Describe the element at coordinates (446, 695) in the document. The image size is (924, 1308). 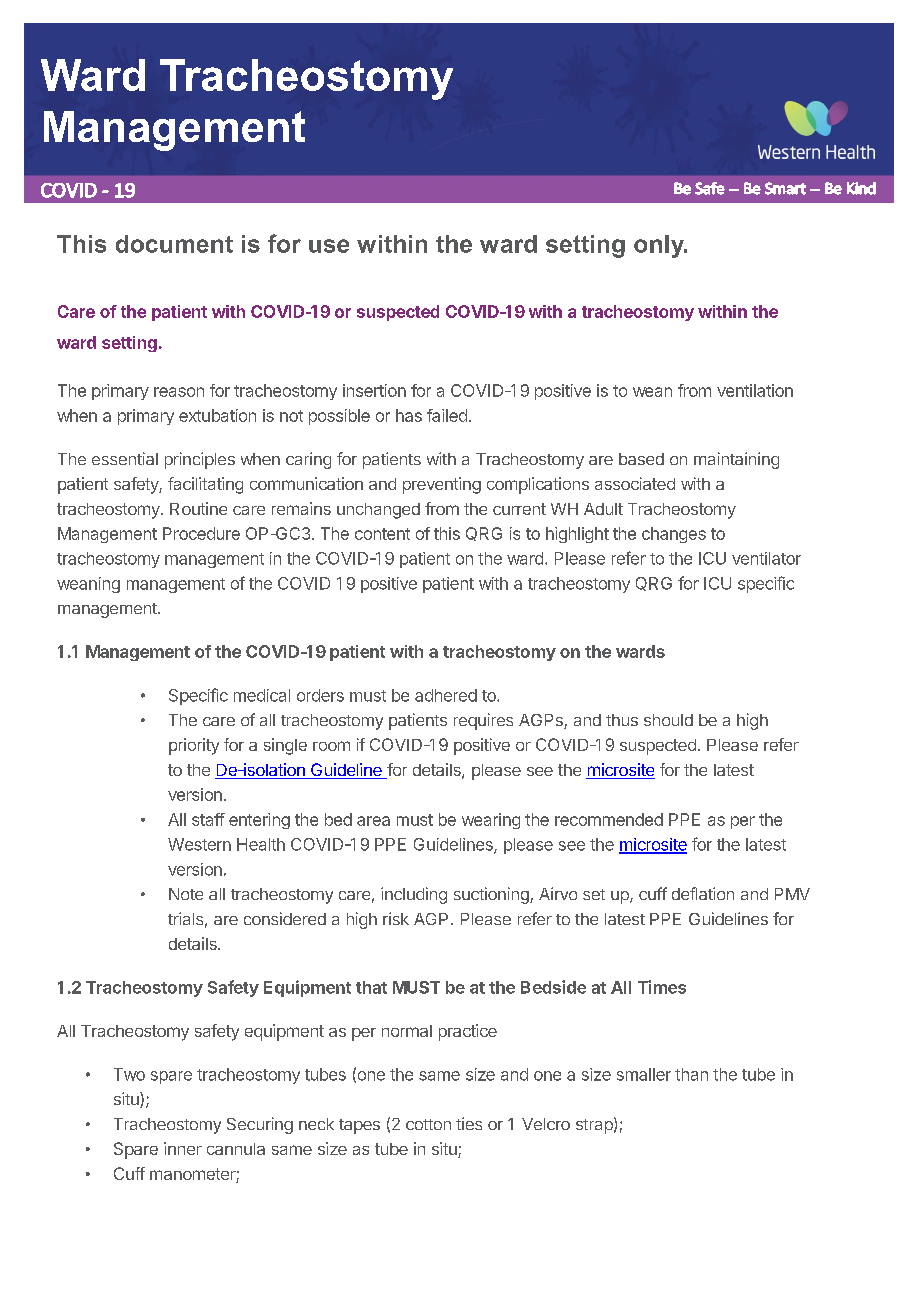
I see `adhered` at that location.
